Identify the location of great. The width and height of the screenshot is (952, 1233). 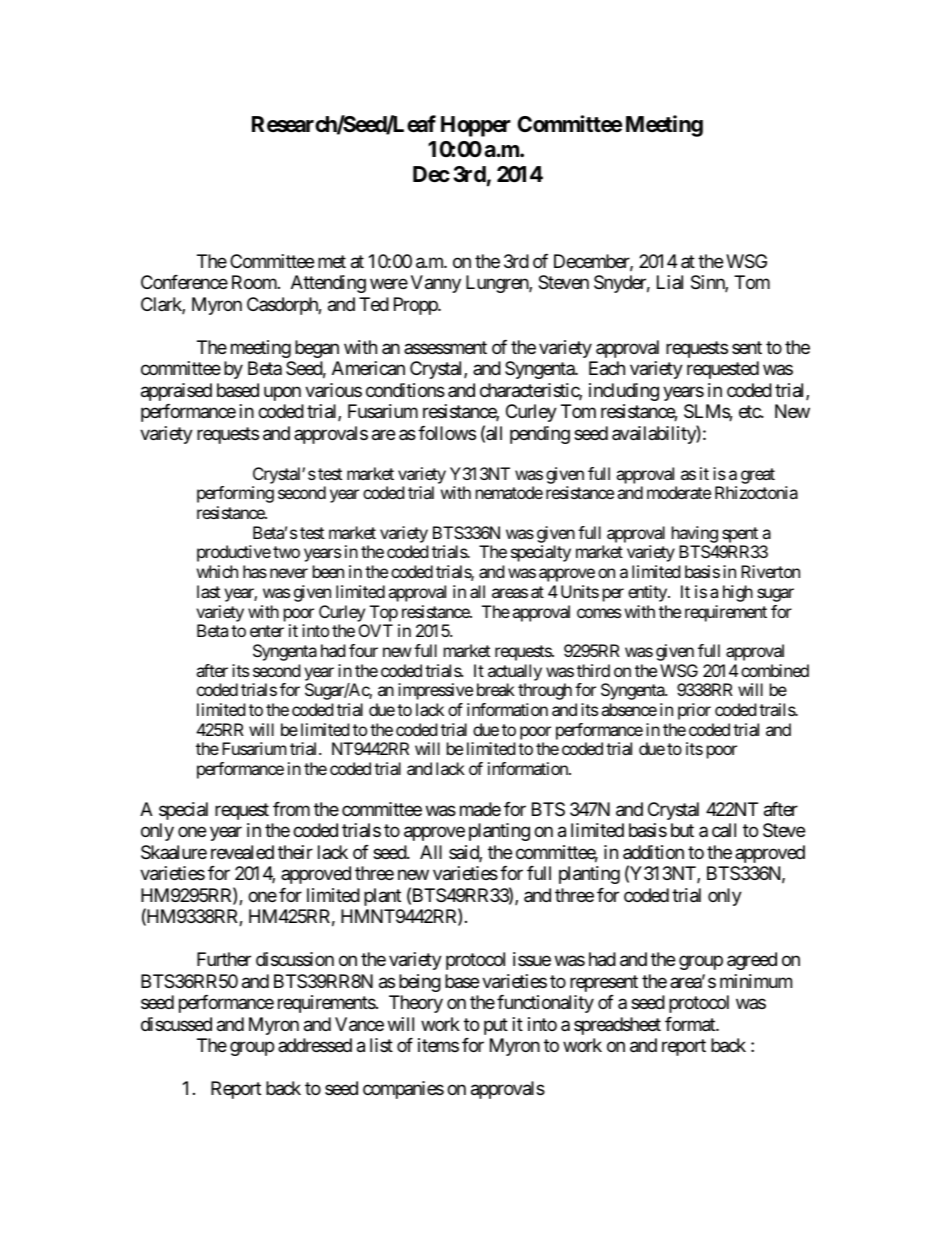
(758, 476).
